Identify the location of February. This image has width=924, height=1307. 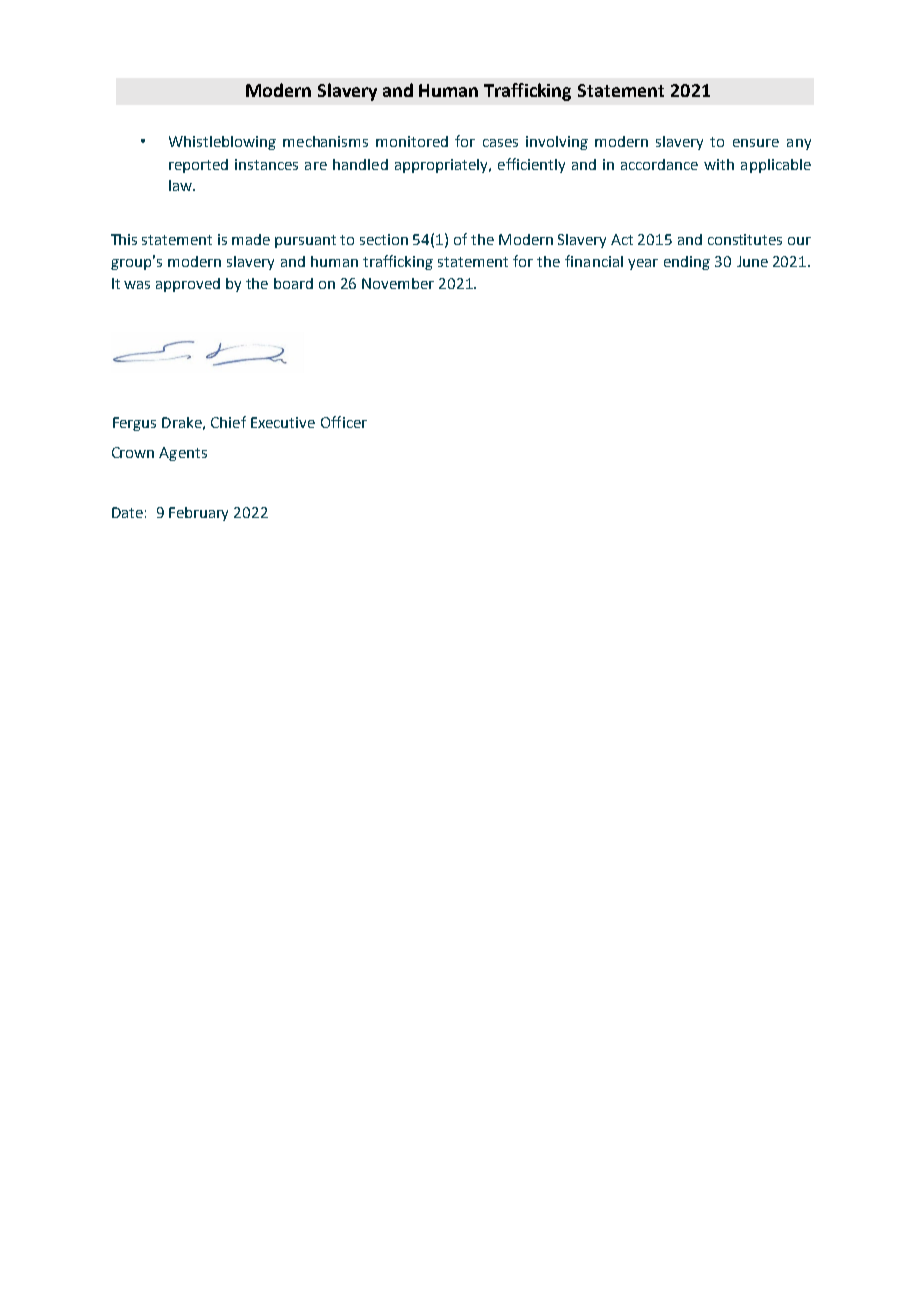
(198, 514).
